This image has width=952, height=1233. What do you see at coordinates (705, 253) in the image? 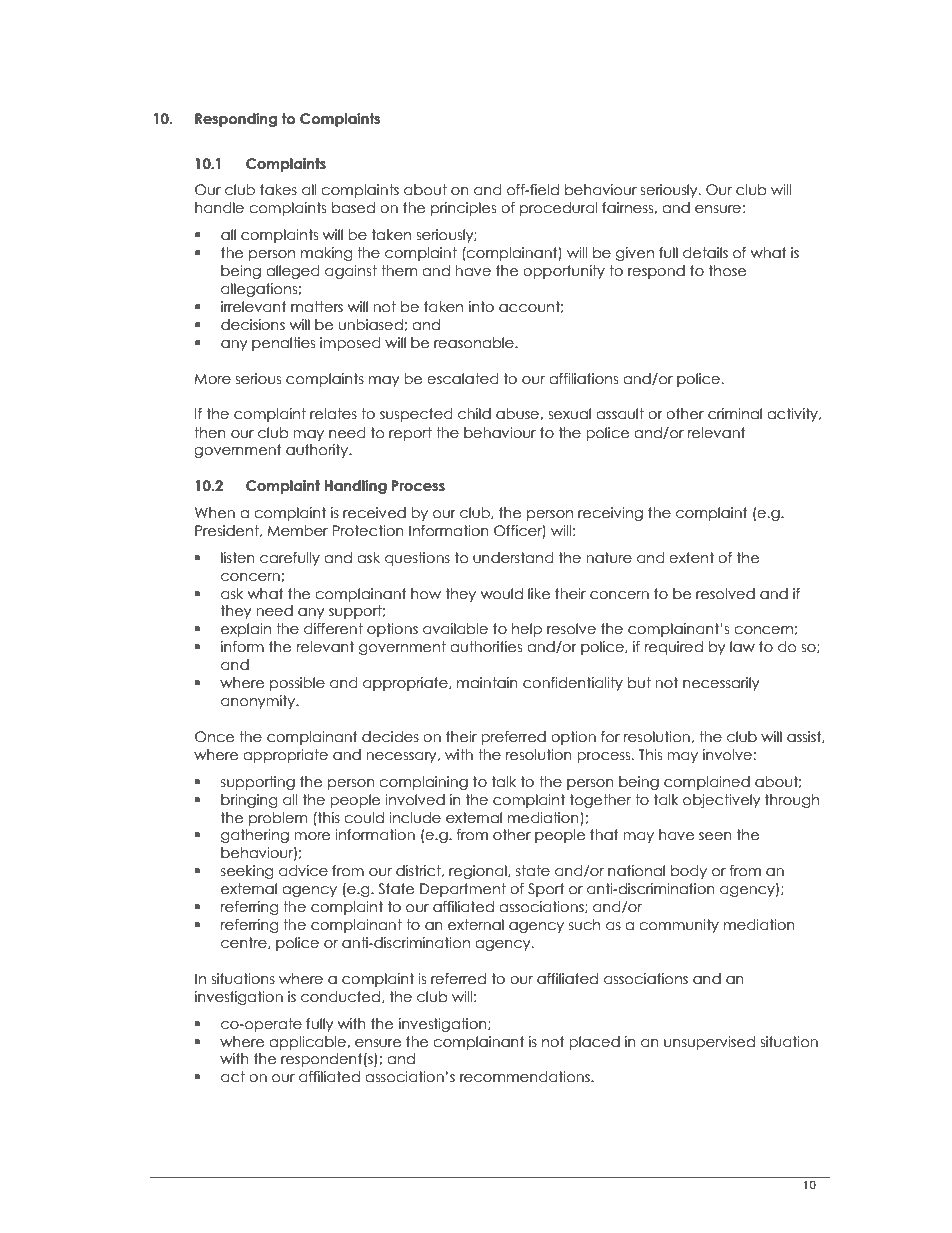
I see `details` at bounding box center [705, 253].
